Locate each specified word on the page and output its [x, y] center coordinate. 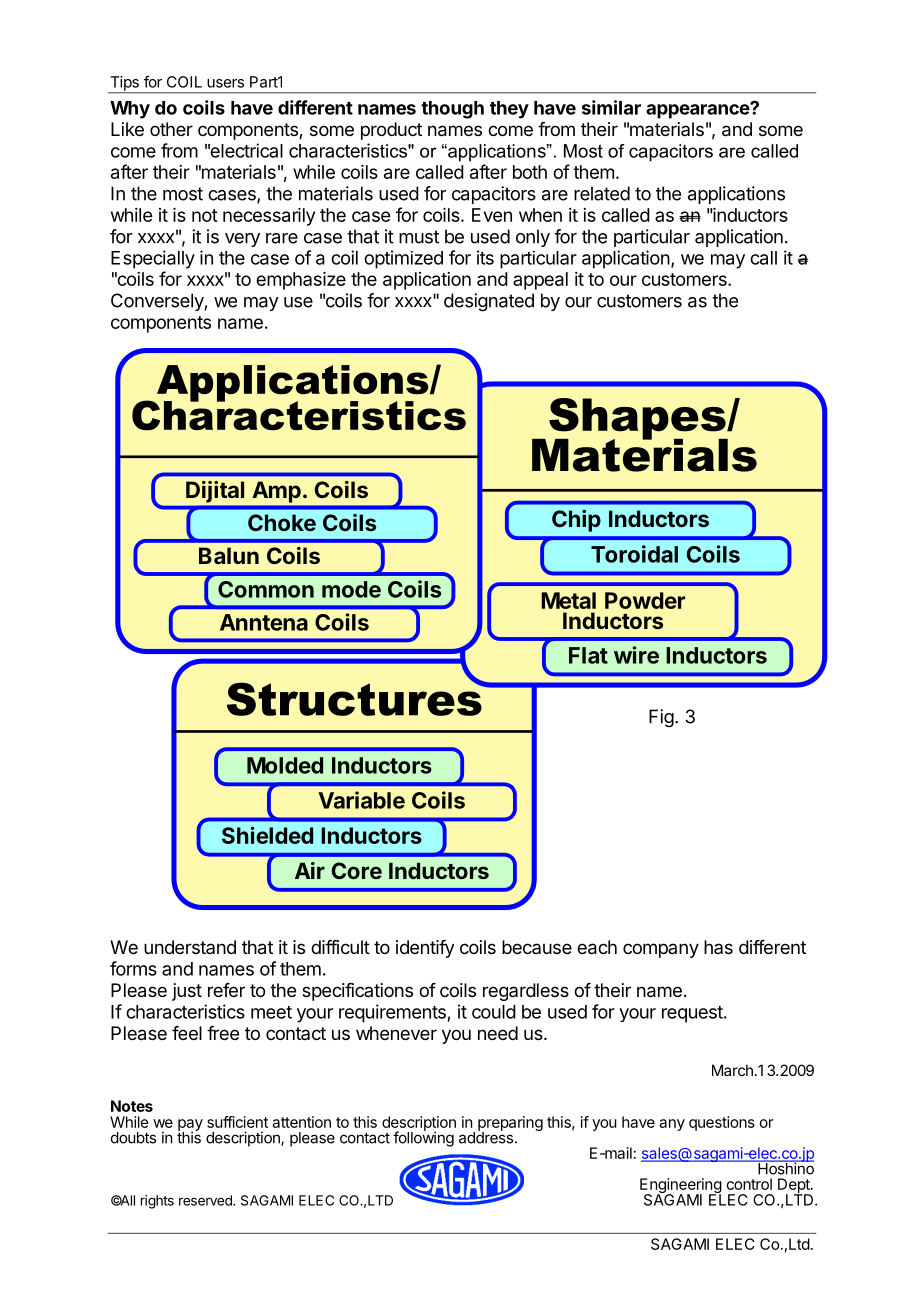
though [452, 110]
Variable [361, 800]
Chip [576, 521]
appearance [698, 111]
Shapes [638, 420]
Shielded [267, 835]
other [171, 129]
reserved [206, 1200]
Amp [277, 492]
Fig [661, 718]
